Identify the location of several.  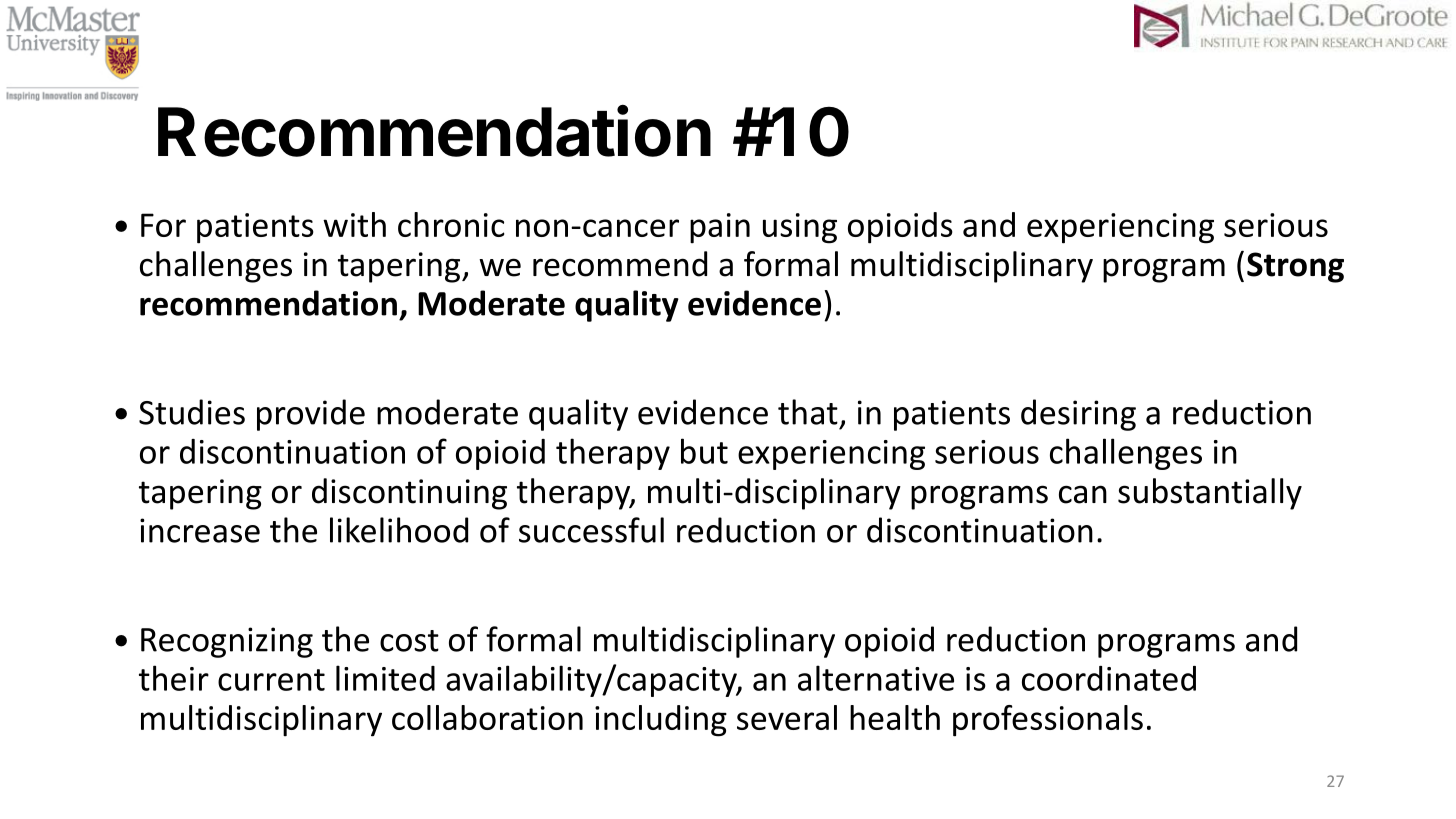
(787, 717).
